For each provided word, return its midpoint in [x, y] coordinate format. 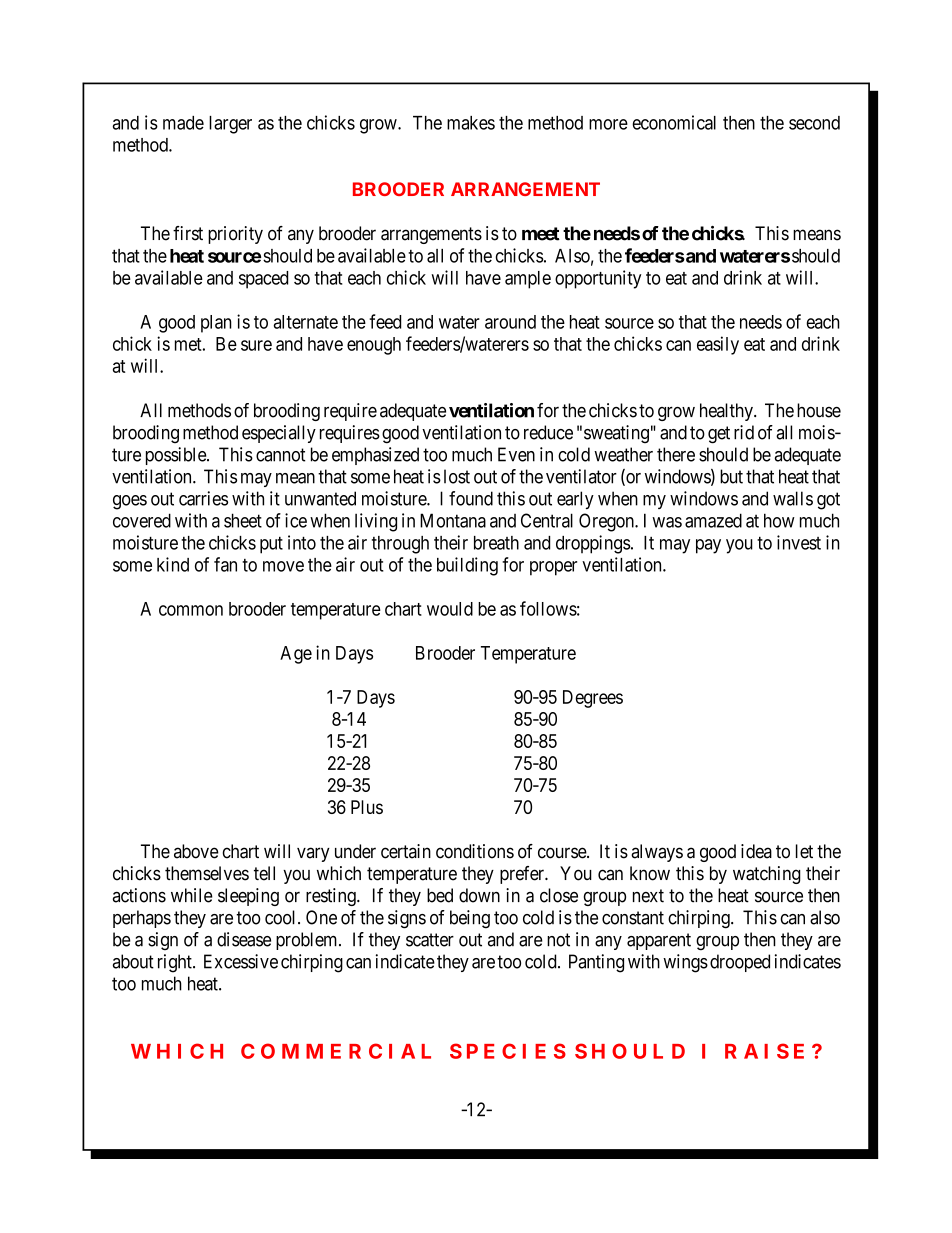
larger [230, 125]
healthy [727, 412]
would [450, 609]
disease [244, 939]
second [814, 123]
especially [279, 434]
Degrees [593, 699]
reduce [548, 432]
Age [296, 655]
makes [471, 123]
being [470, 919]
